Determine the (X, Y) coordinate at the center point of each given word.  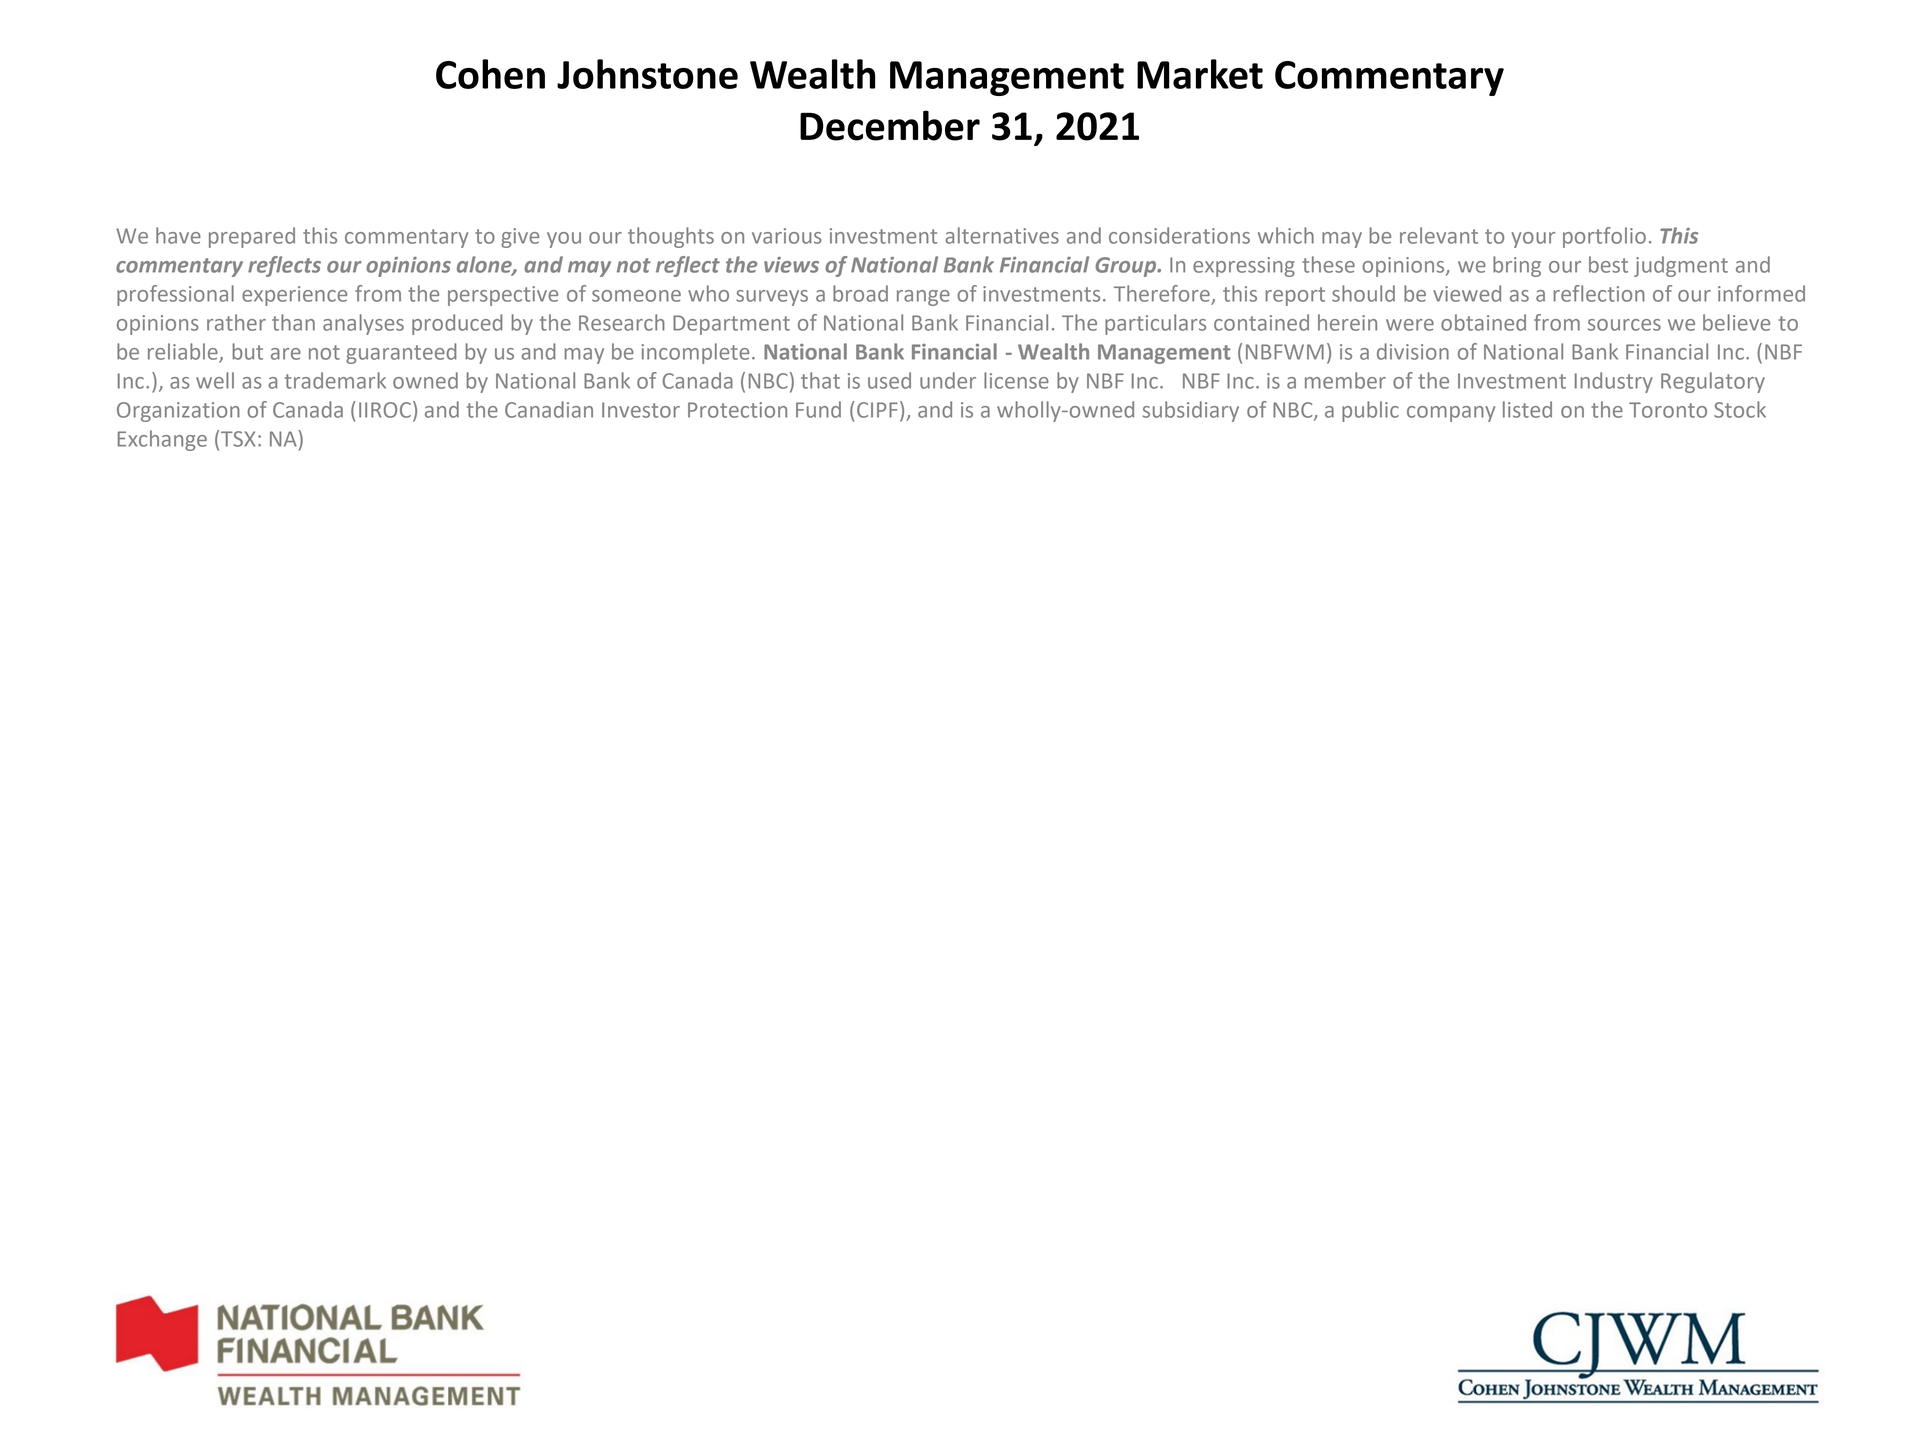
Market (1200, 74)
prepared (252, 237)
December (890, 125)
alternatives (1002, 235)
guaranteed (401, 353)
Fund (818, 409)
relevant (1439, 235)
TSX (238, 439)
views (791, 265)
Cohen (490, 74)
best (1608, 264)
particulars (1155, 324)
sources (1624, 325)
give (520, 238)
